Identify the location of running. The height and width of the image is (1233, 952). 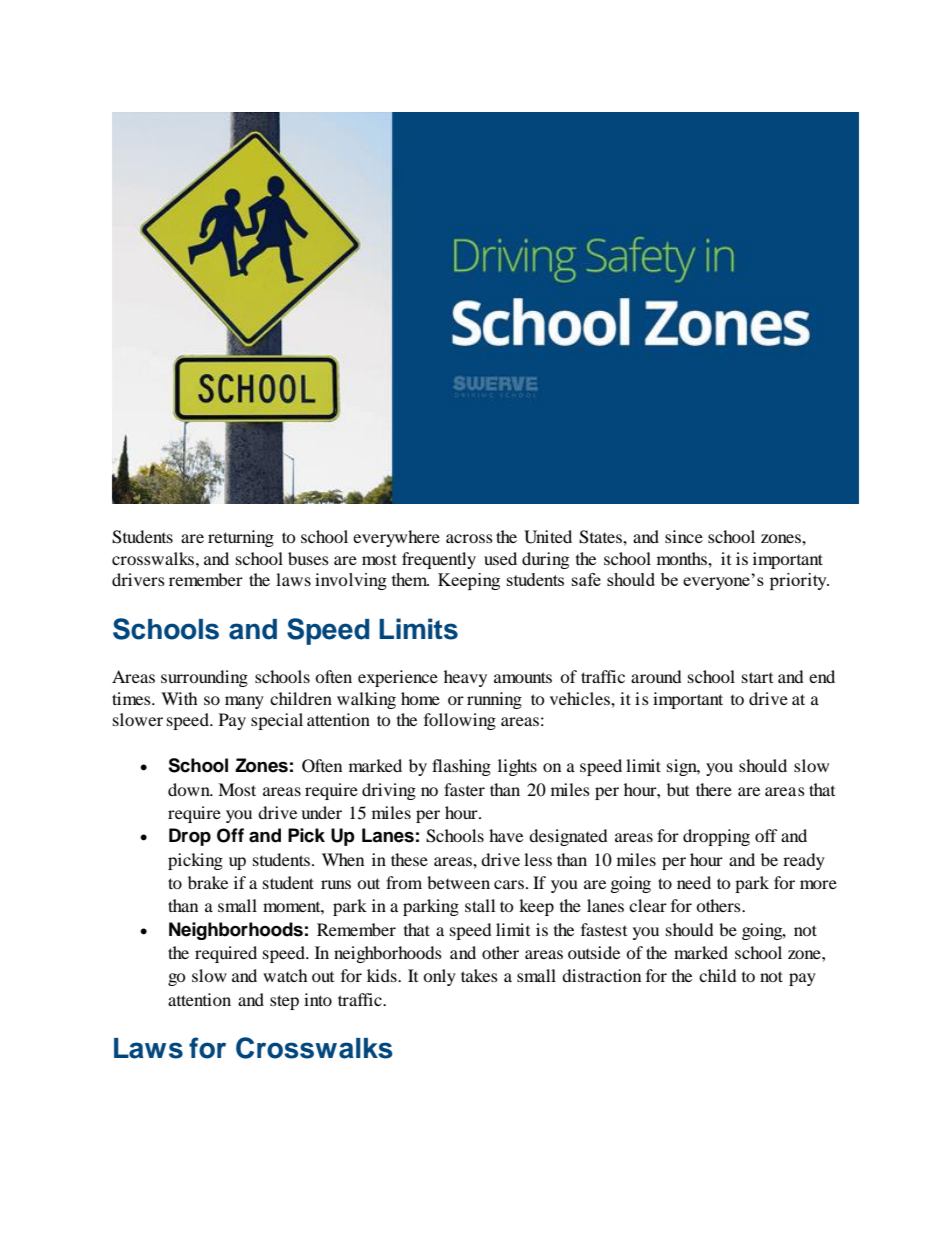
(494, 700).
